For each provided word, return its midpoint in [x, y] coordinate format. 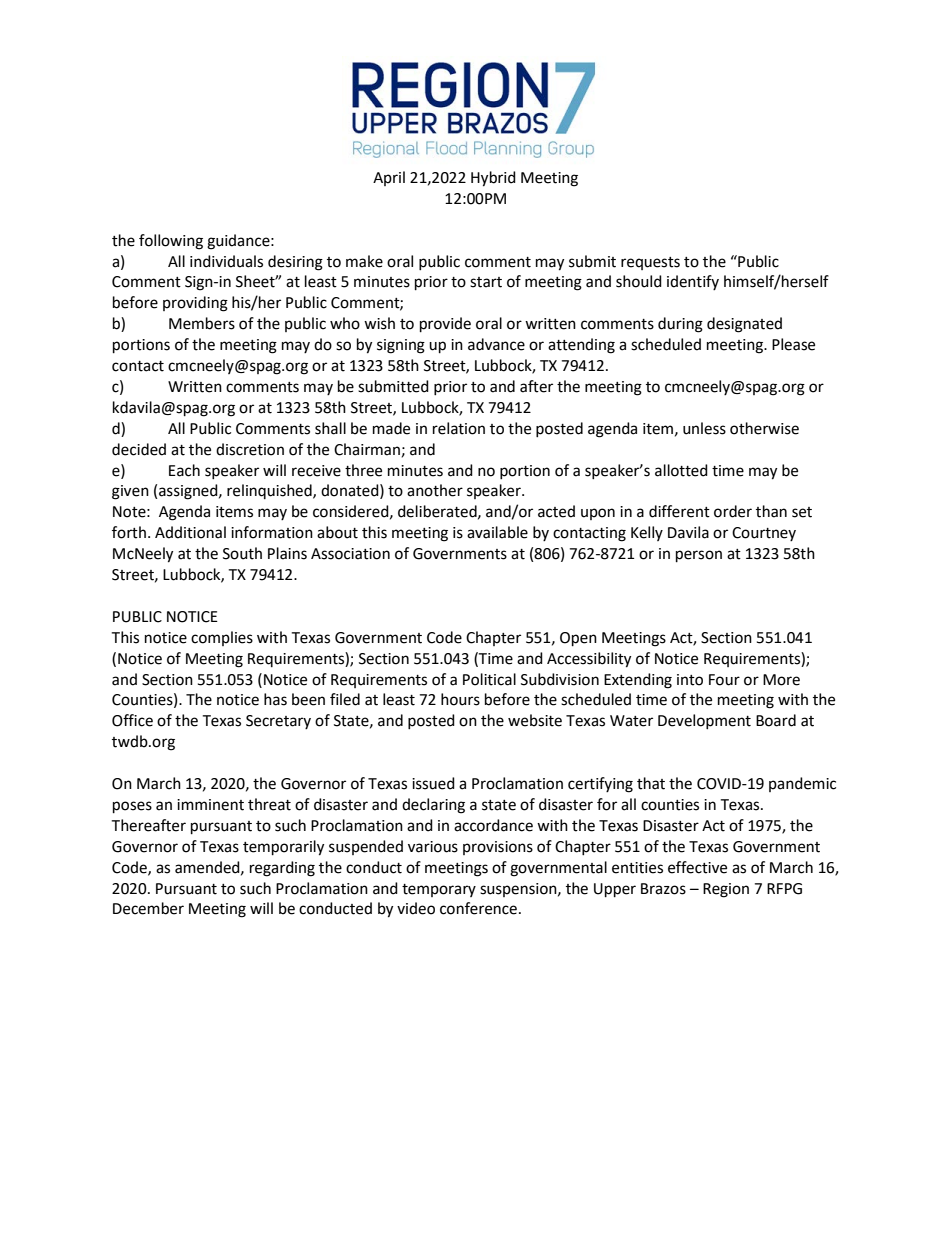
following [171, 242]
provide [445, 325]
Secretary [278, 722]
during [680, 325]
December [148, 908]
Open [578, 639]
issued [433, 783]
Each [184, 470]
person [699, 556]
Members [202, 323]
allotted [681, 470]
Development [704, 721]
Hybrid [493, 179]
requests [650, 263]
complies [222, 638]
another [435, 490]
